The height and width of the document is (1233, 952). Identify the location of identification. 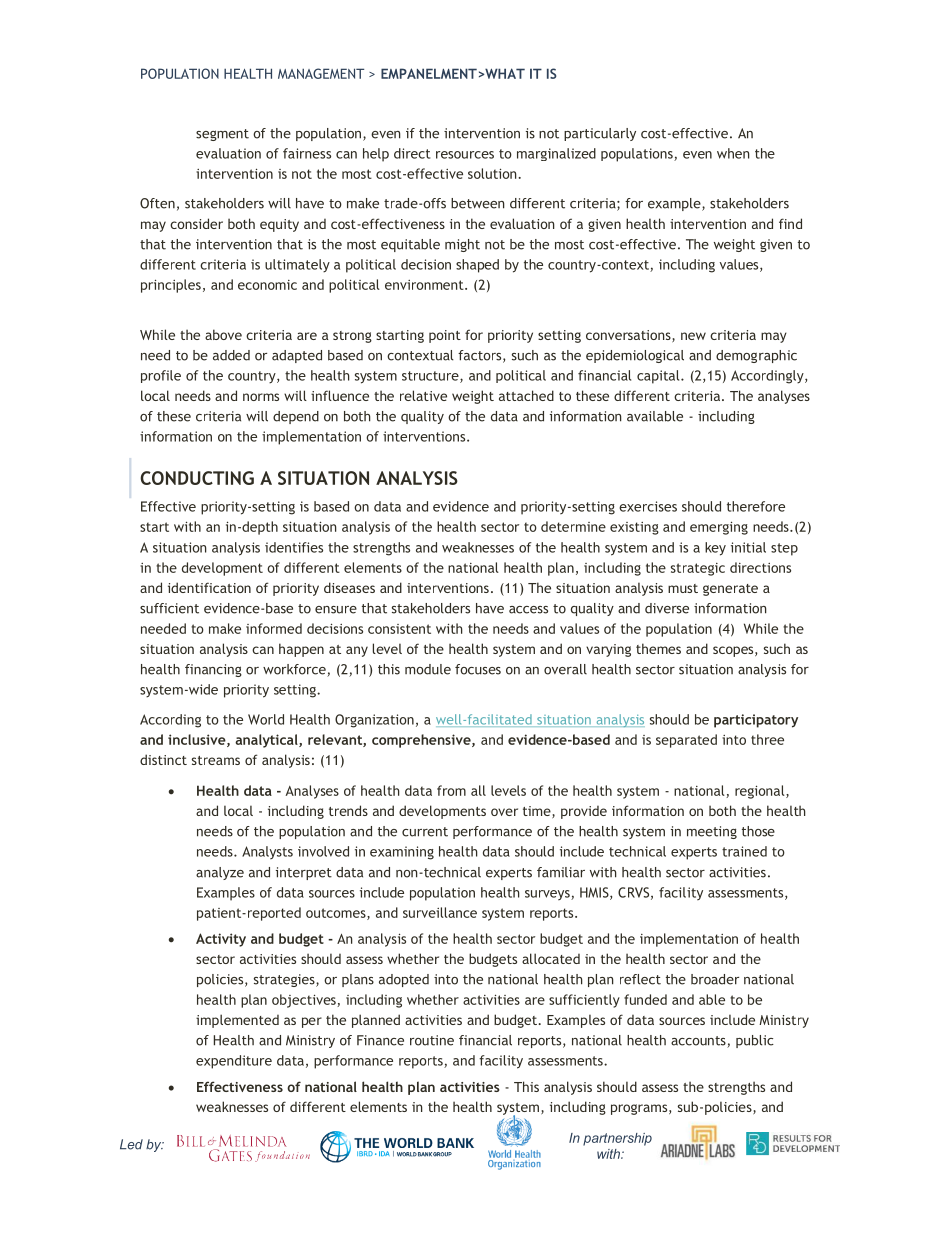
(209, 587).
